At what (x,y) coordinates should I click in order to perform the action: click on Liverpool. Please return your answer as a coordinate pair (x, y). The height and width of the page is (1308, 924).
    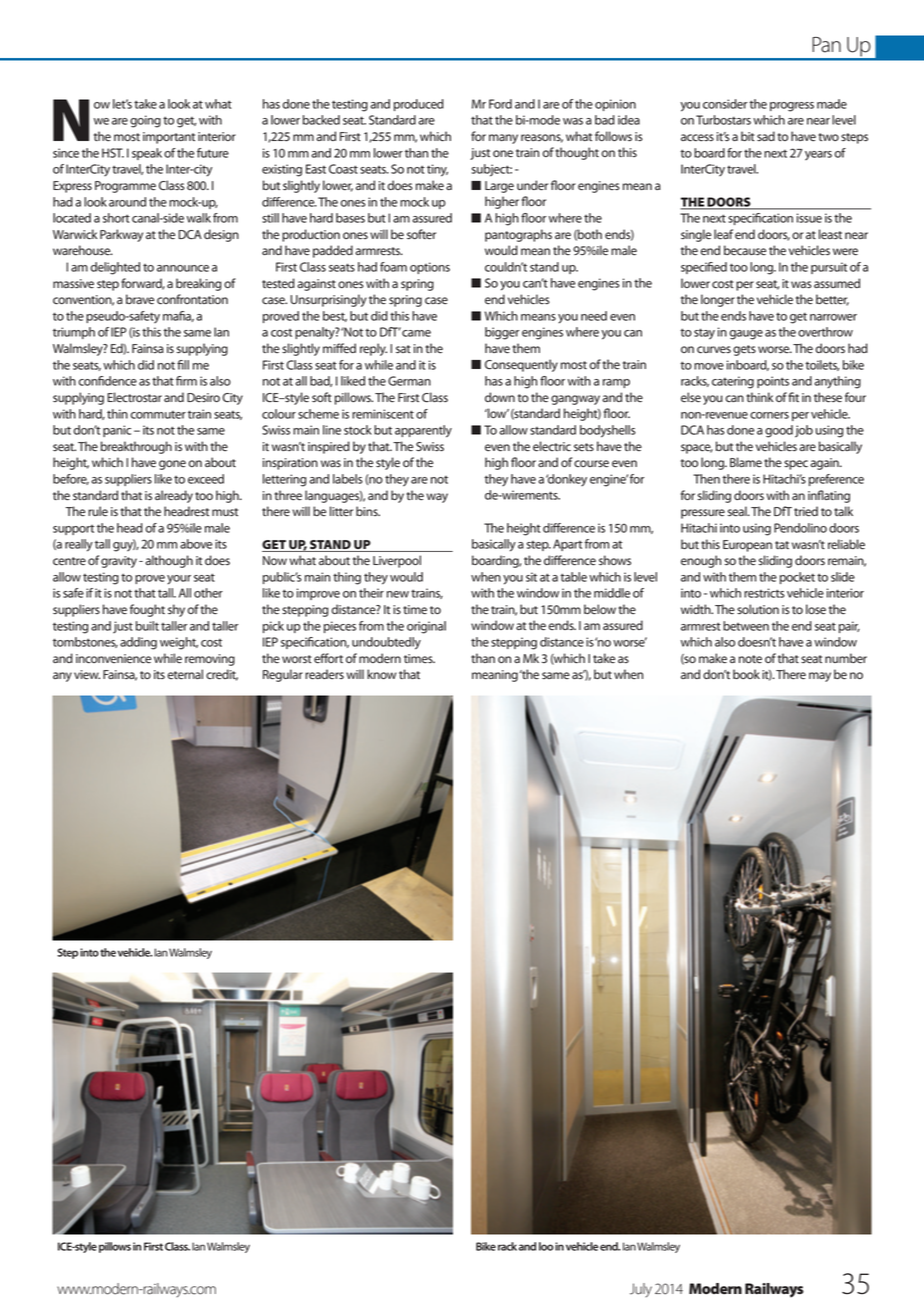
    Looking at the image, I should click on (397, 561).
